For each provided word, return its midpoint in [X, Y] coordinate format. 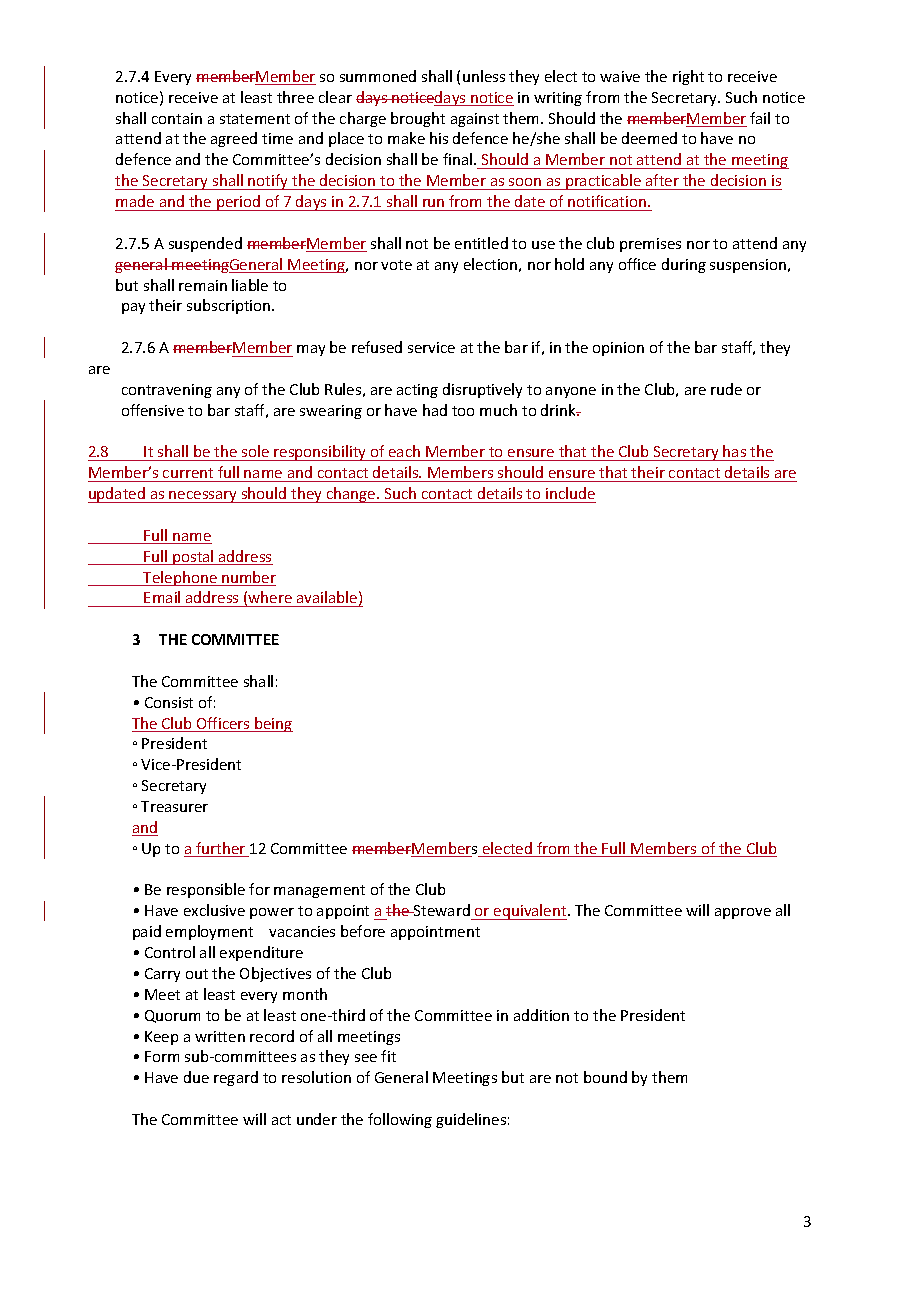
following [400, 1120]
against [475, 120]
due [196, 1077]
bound [605, 1077]
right [688, 77]
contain [177, 118]
